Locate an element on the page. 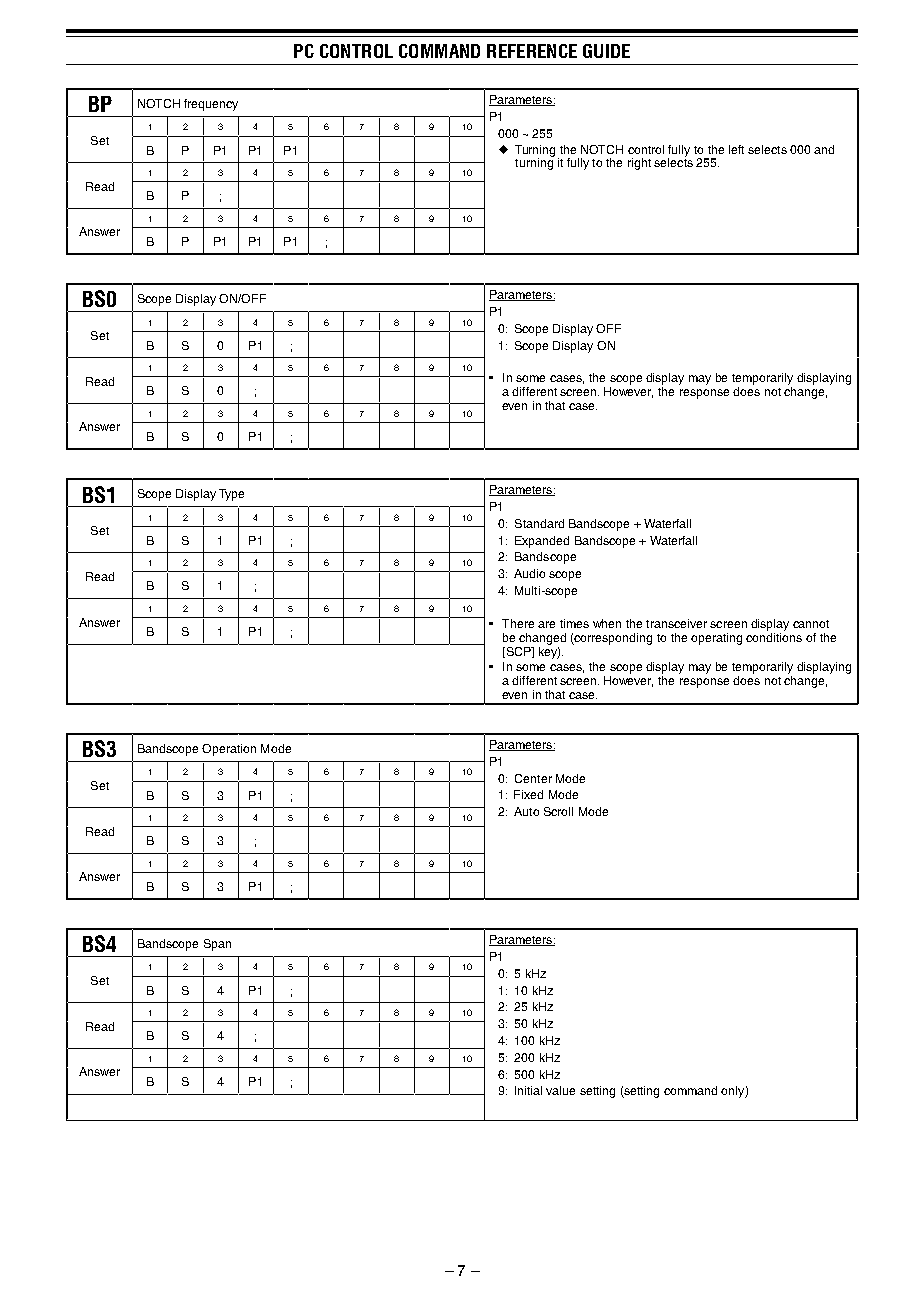  frequency is located at coordinates (211, 105).
